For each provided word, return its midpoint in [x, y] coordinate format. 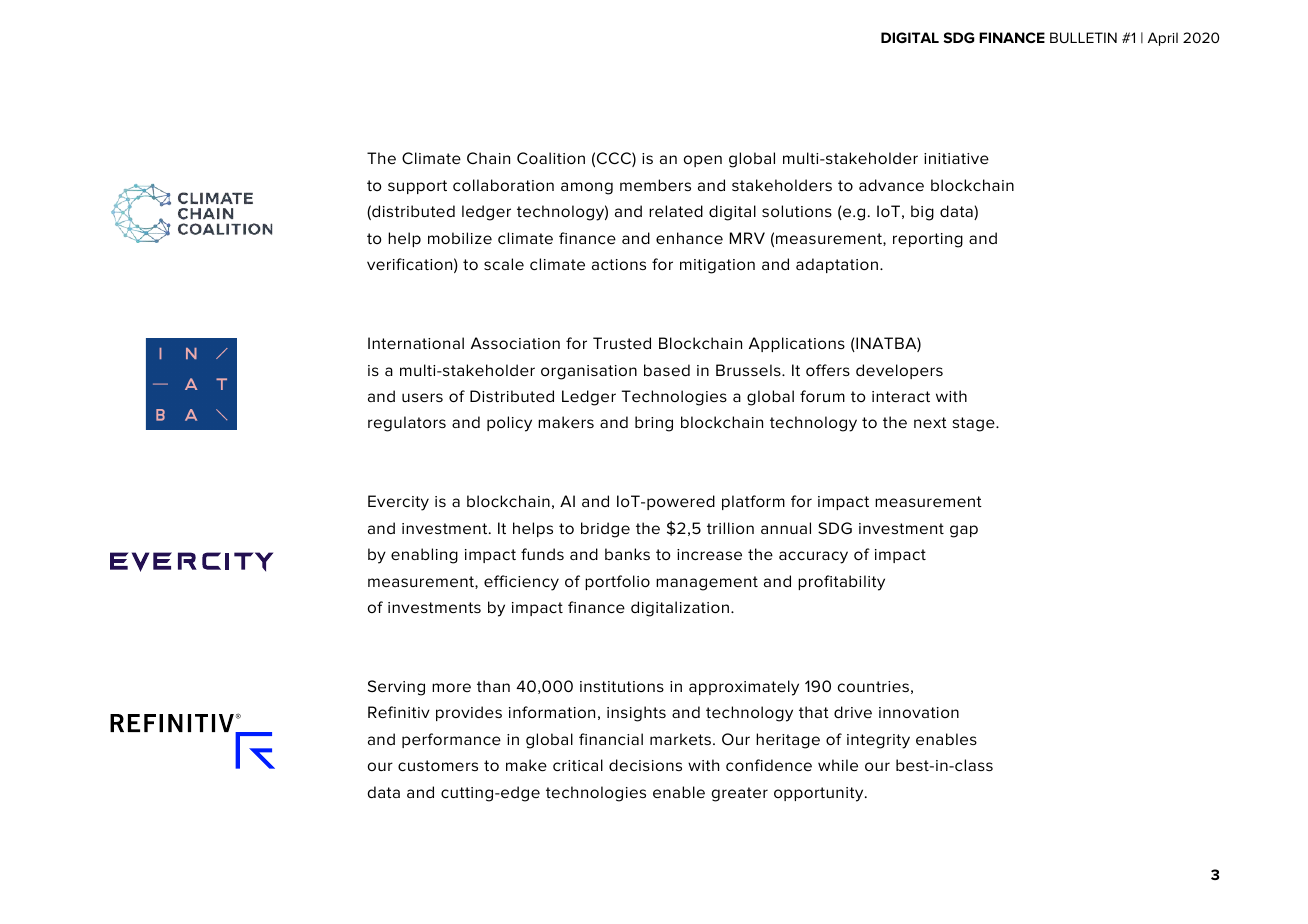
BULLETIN [1083, 37]
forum [822, 396]
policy [509, 424]
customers [438, 765]
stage [975, 424]
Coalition [551, 158]
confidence [769, 765]
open [703, 161]
